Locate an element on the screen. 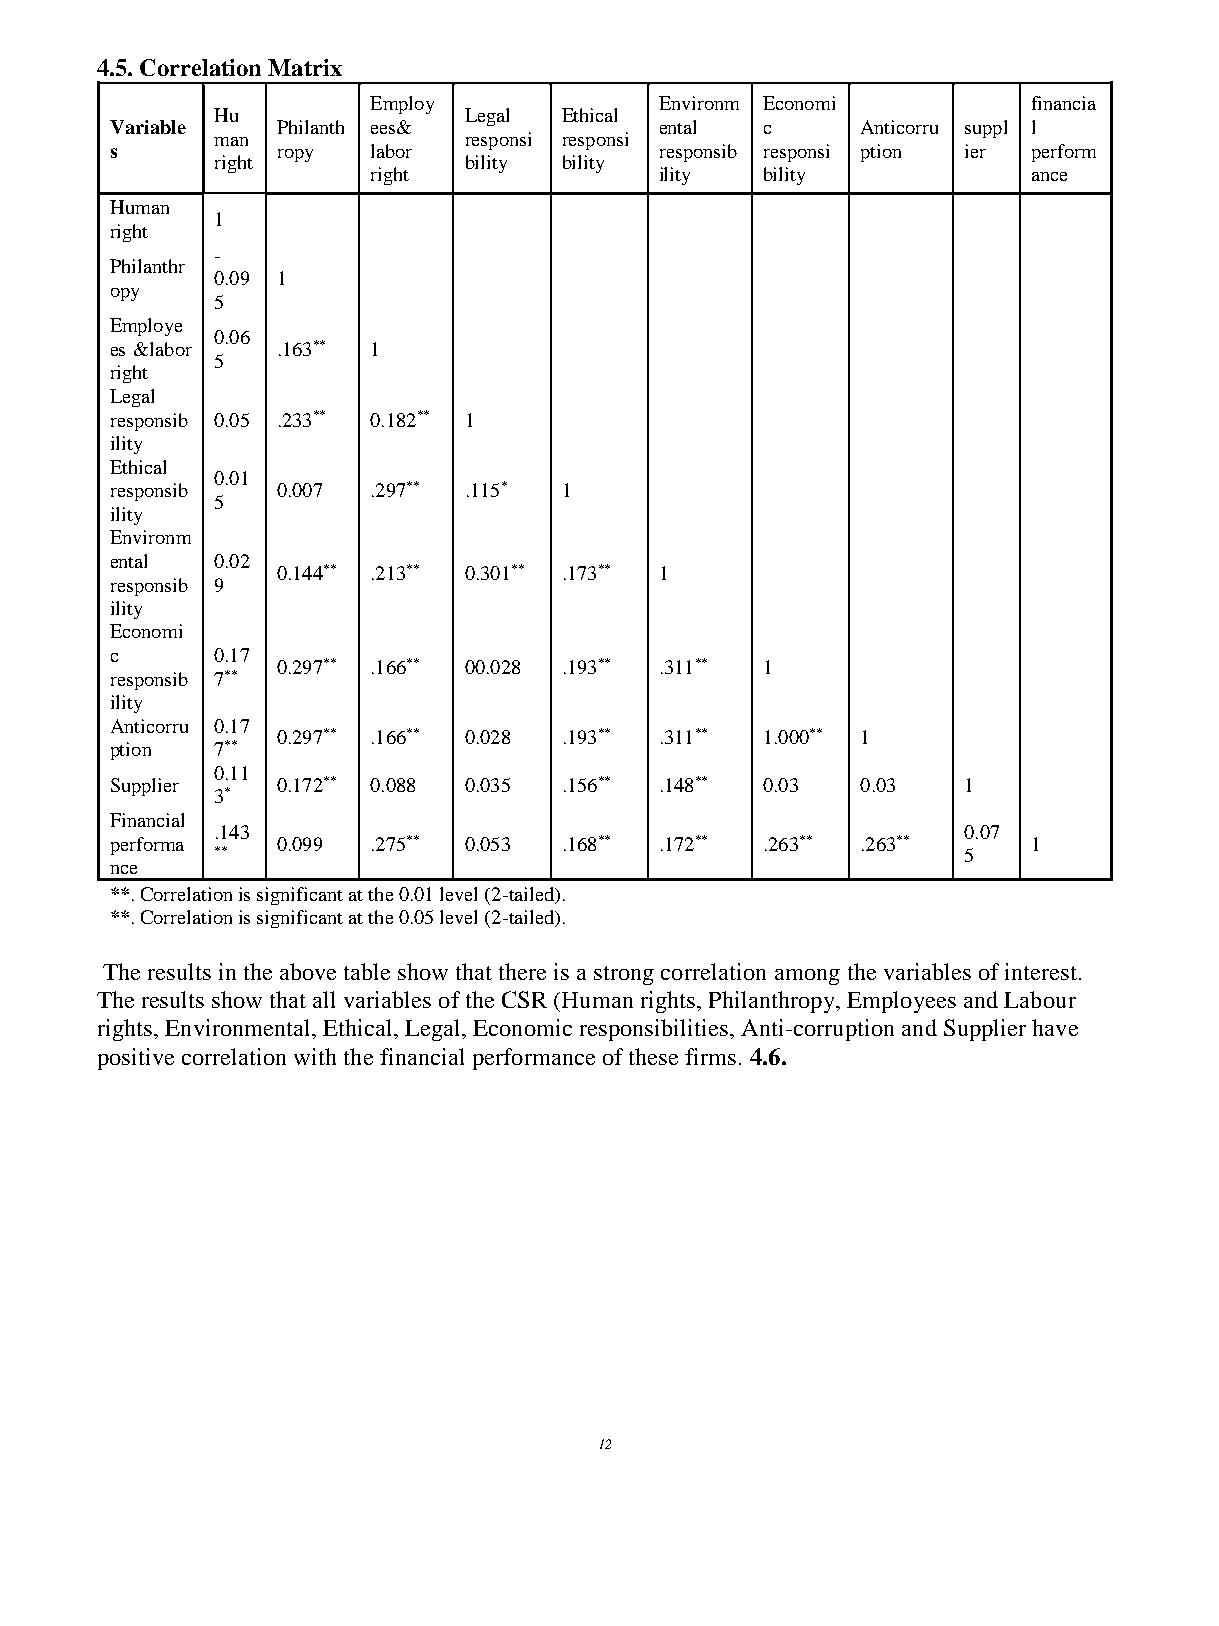 This screenshot has height=1626, width=1219. there is located at coordinates (522, 971).
